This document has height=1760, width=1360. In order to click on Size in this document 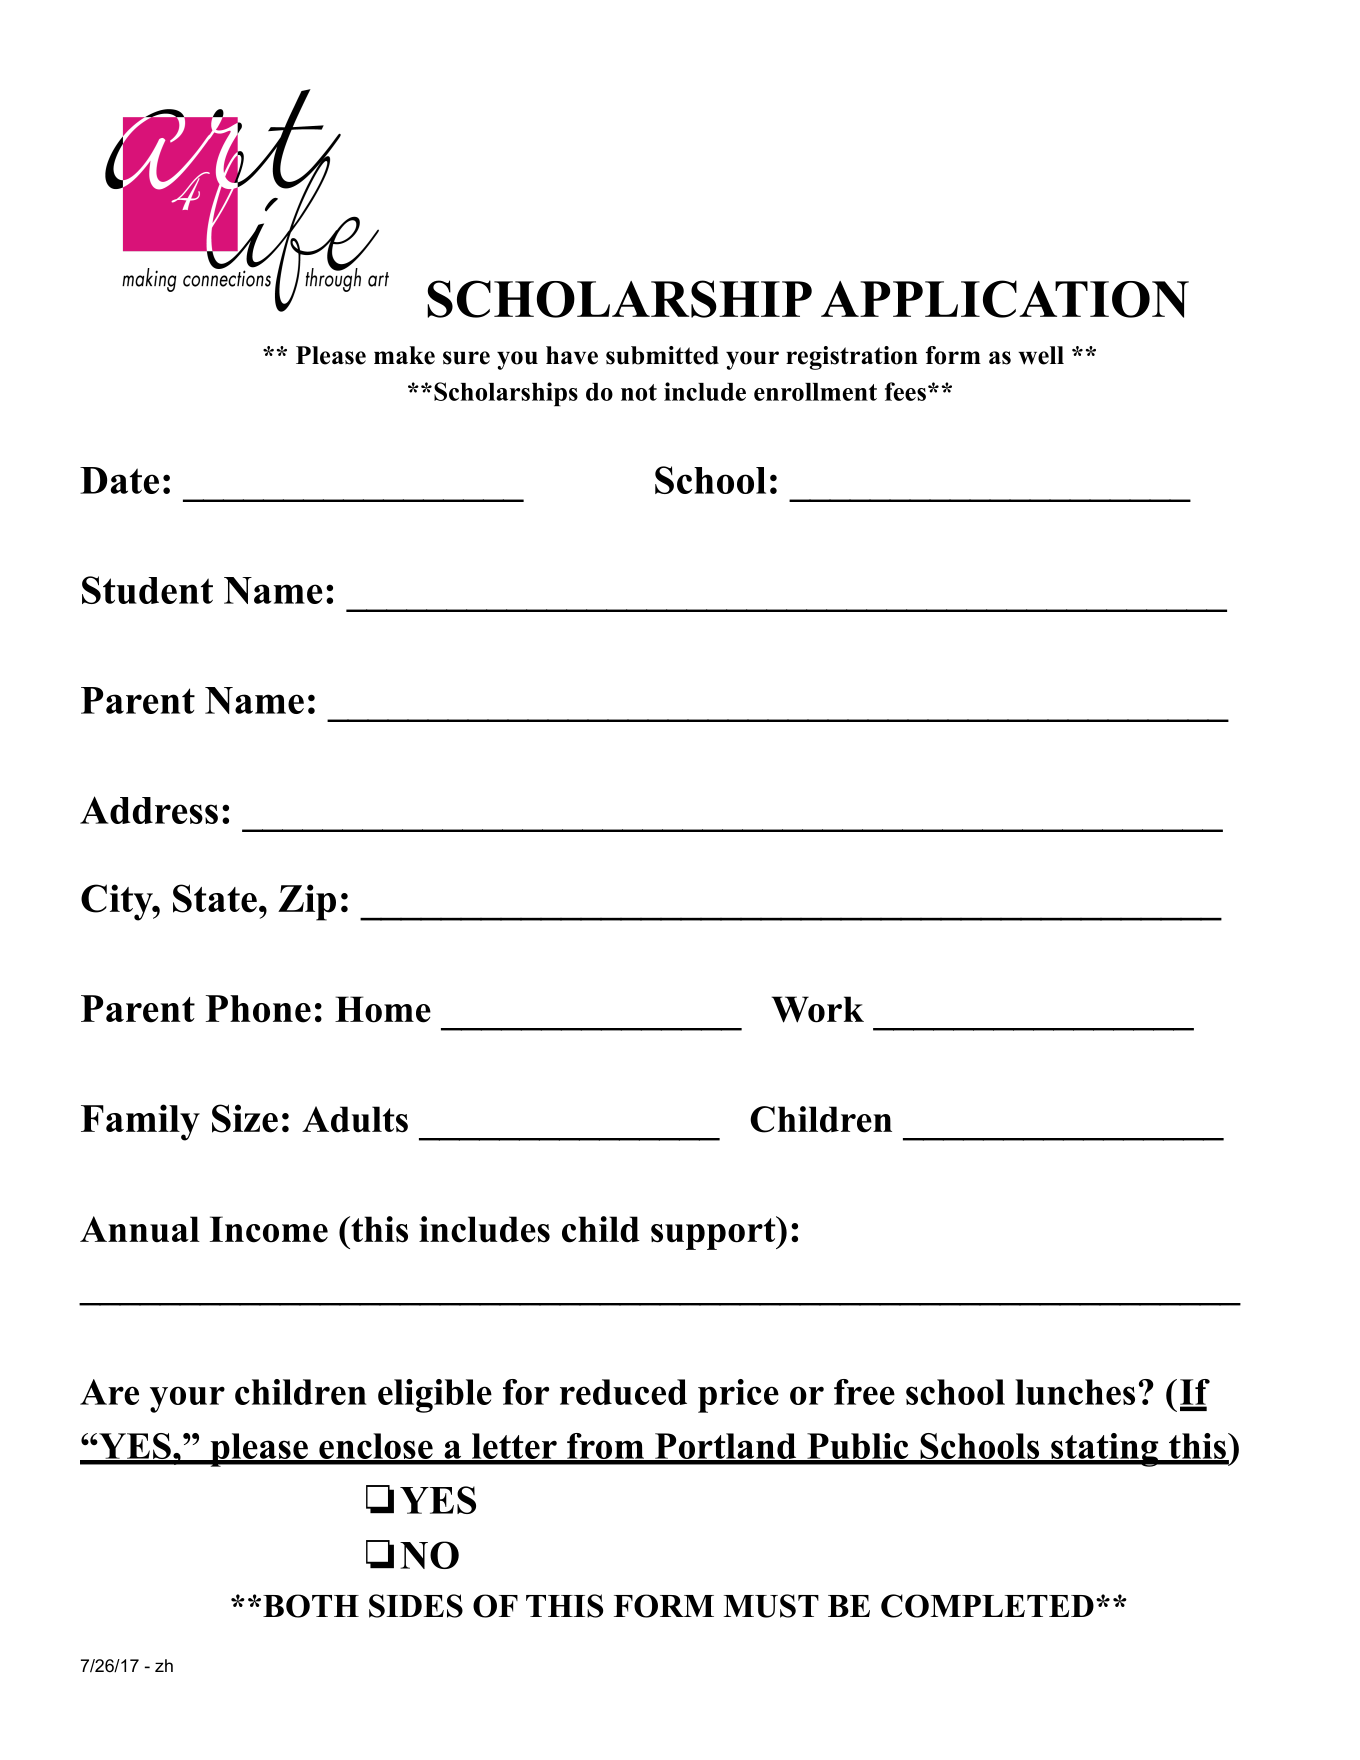, I will do `click(245, 1118)`.
